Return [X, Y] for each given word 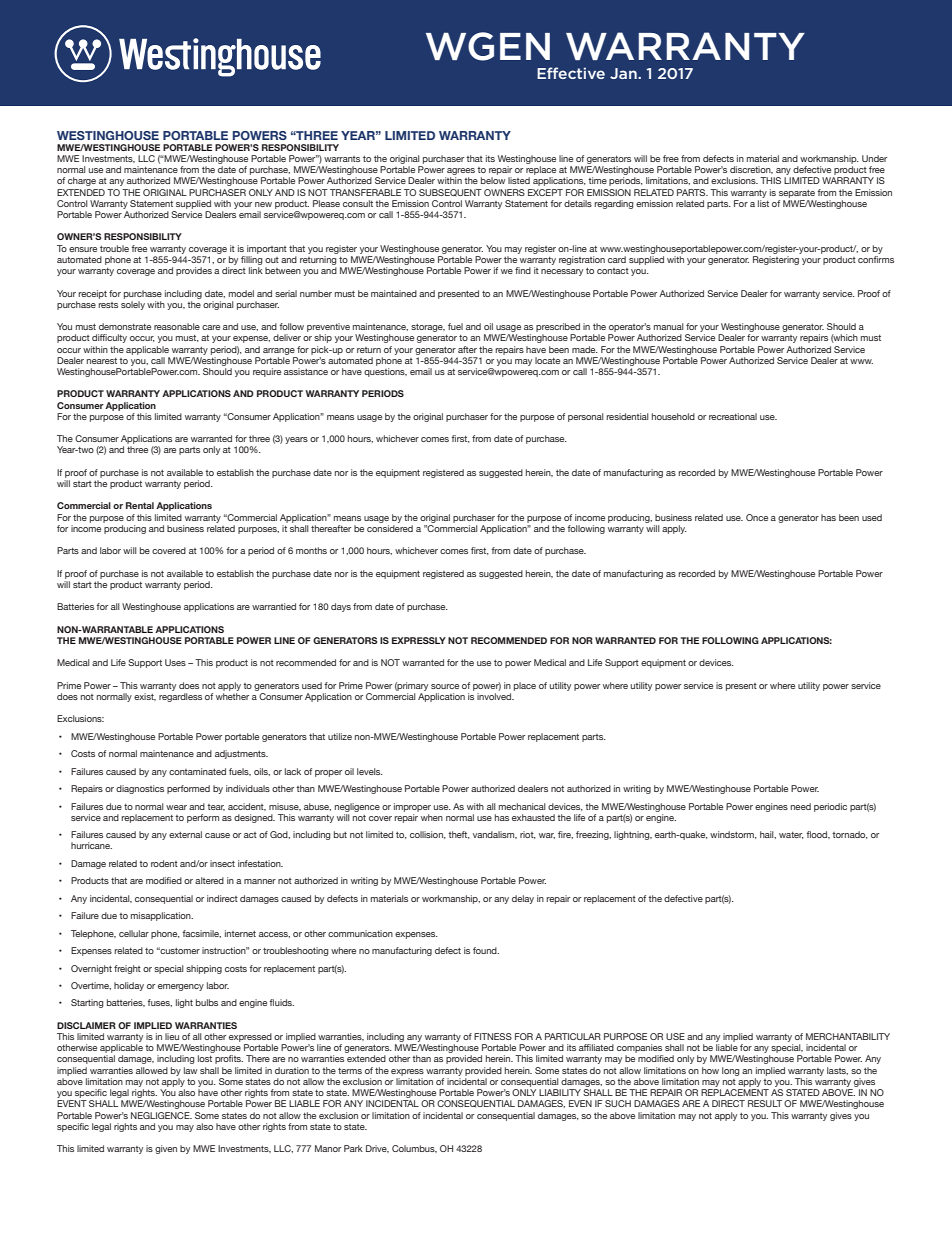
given [166, 1149]
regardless [180, 697]
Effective [571, 73]
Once [757, 517]
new [263, 204]
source [445, 686]
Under [874, 158]
